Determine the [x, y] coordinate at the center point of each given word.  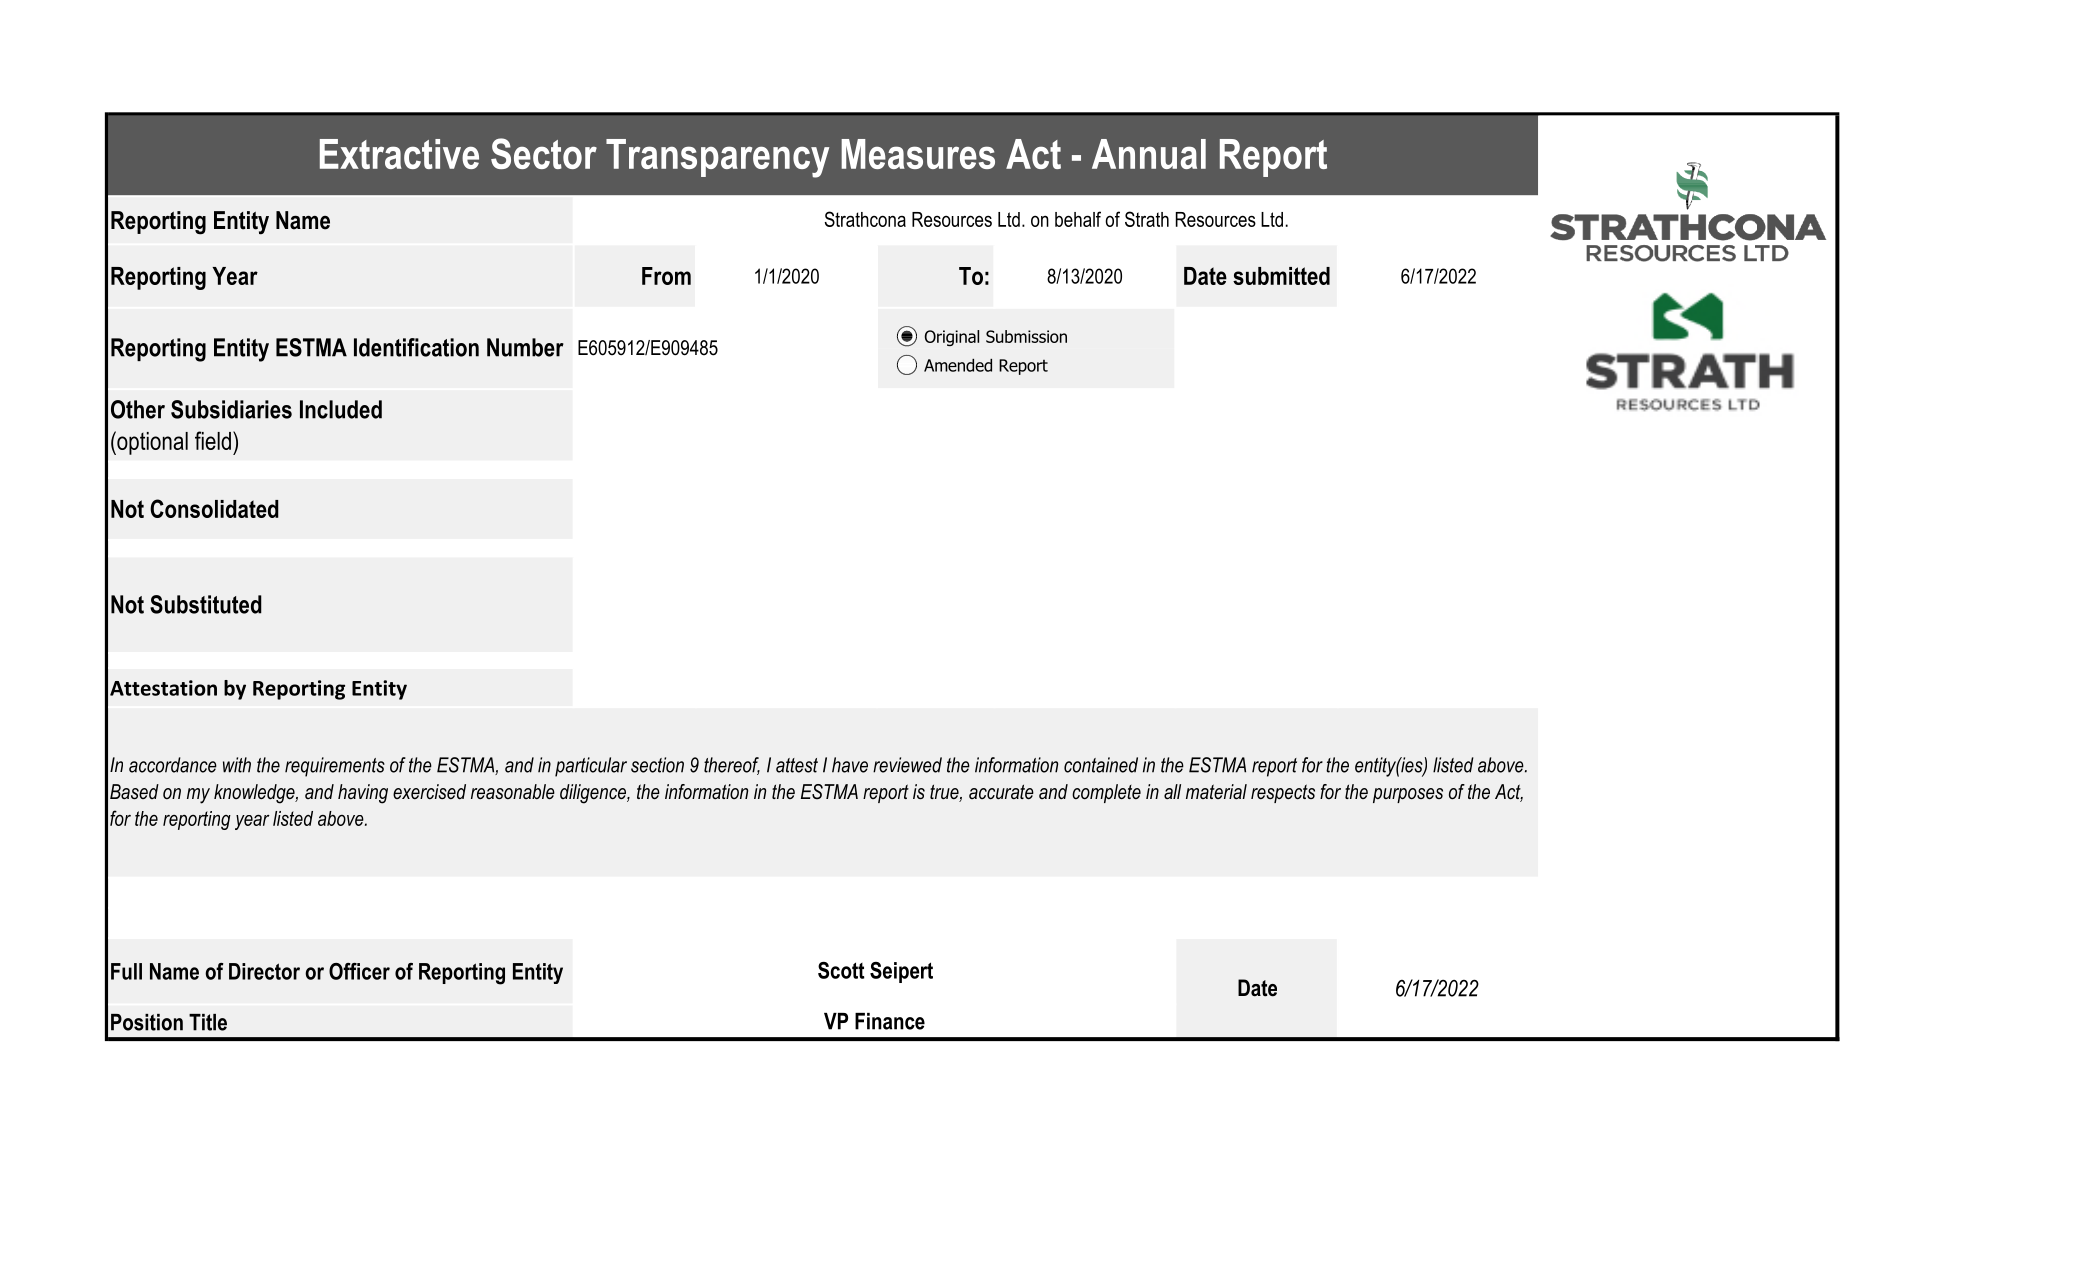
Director [264, 971]
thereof [732, 766]
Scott [841, 970]
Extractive [399, 154]
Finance [890, 1021]
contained [1101, 765]
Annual [1149, 154]
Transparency [717, 158]
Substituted [206, 604]
